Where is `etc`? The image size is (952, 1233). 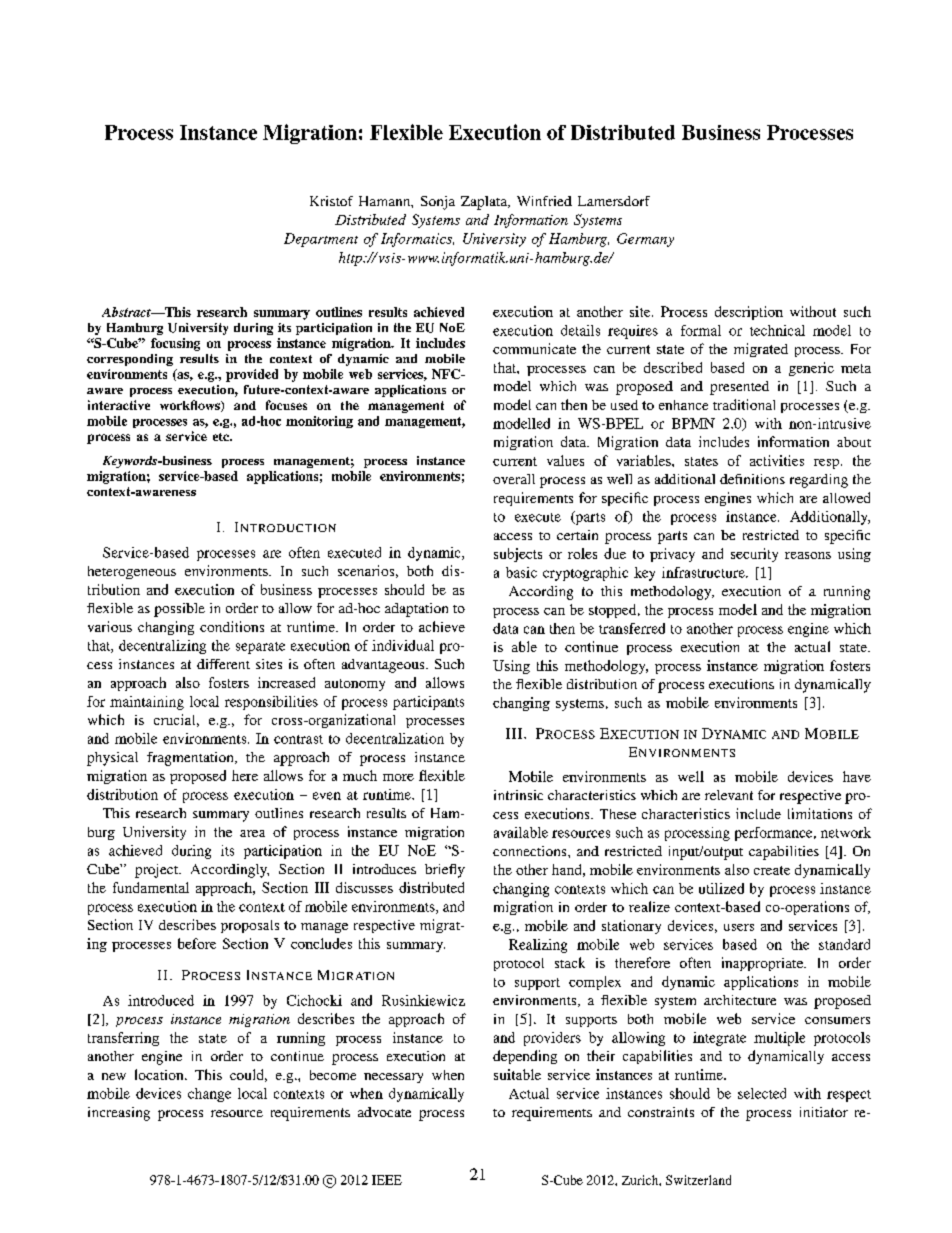 etc is located at coordinates (222, 437).
